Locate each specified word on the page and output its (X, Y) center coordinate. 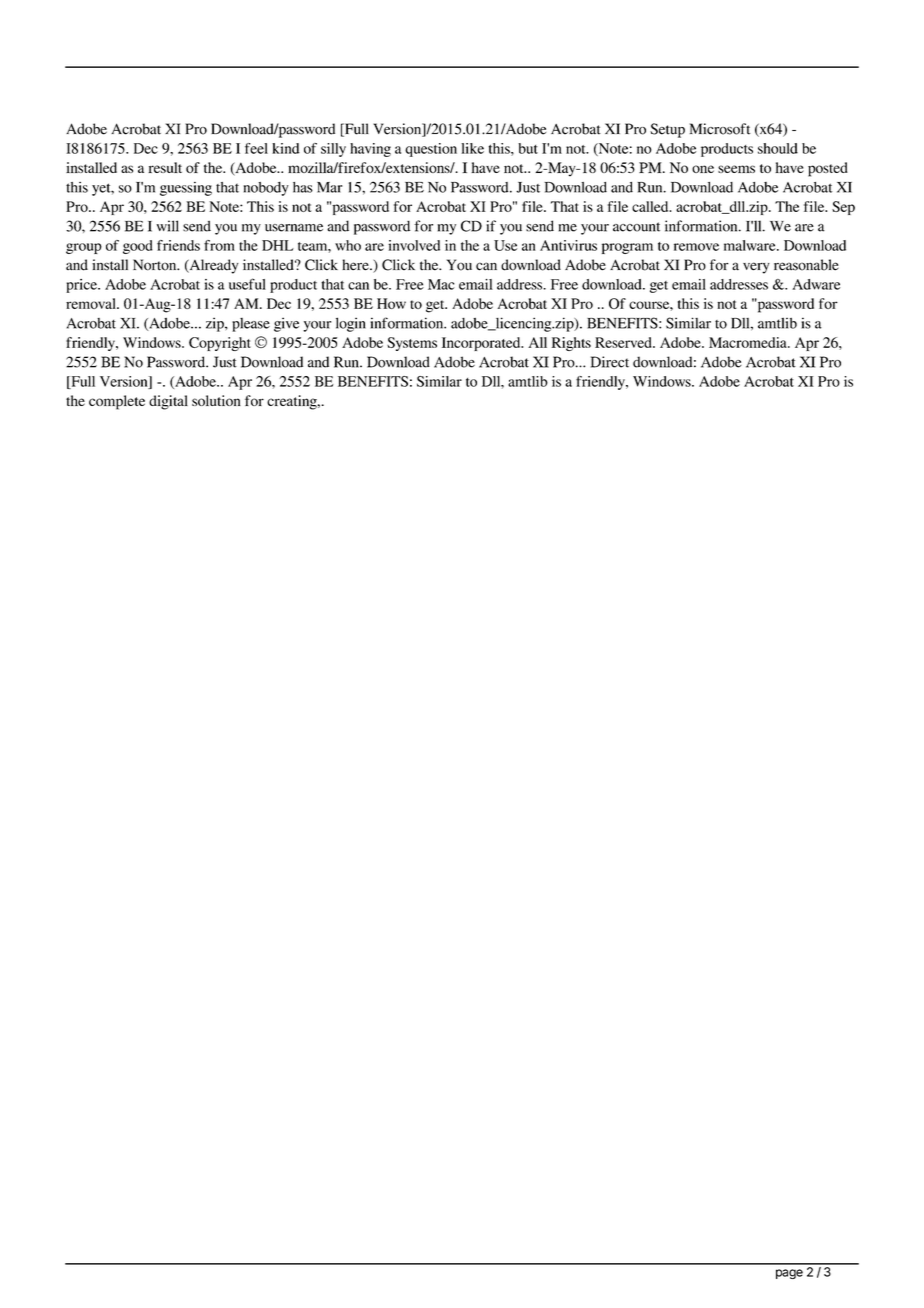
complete (117, 402)
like (472, 148)
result (165, 167)
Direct (610, 362)
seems (736, 169)
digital (168, 402)
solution (216, 400)
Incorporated (482, 344)
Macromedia (749, 342)
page (789, 1274)
